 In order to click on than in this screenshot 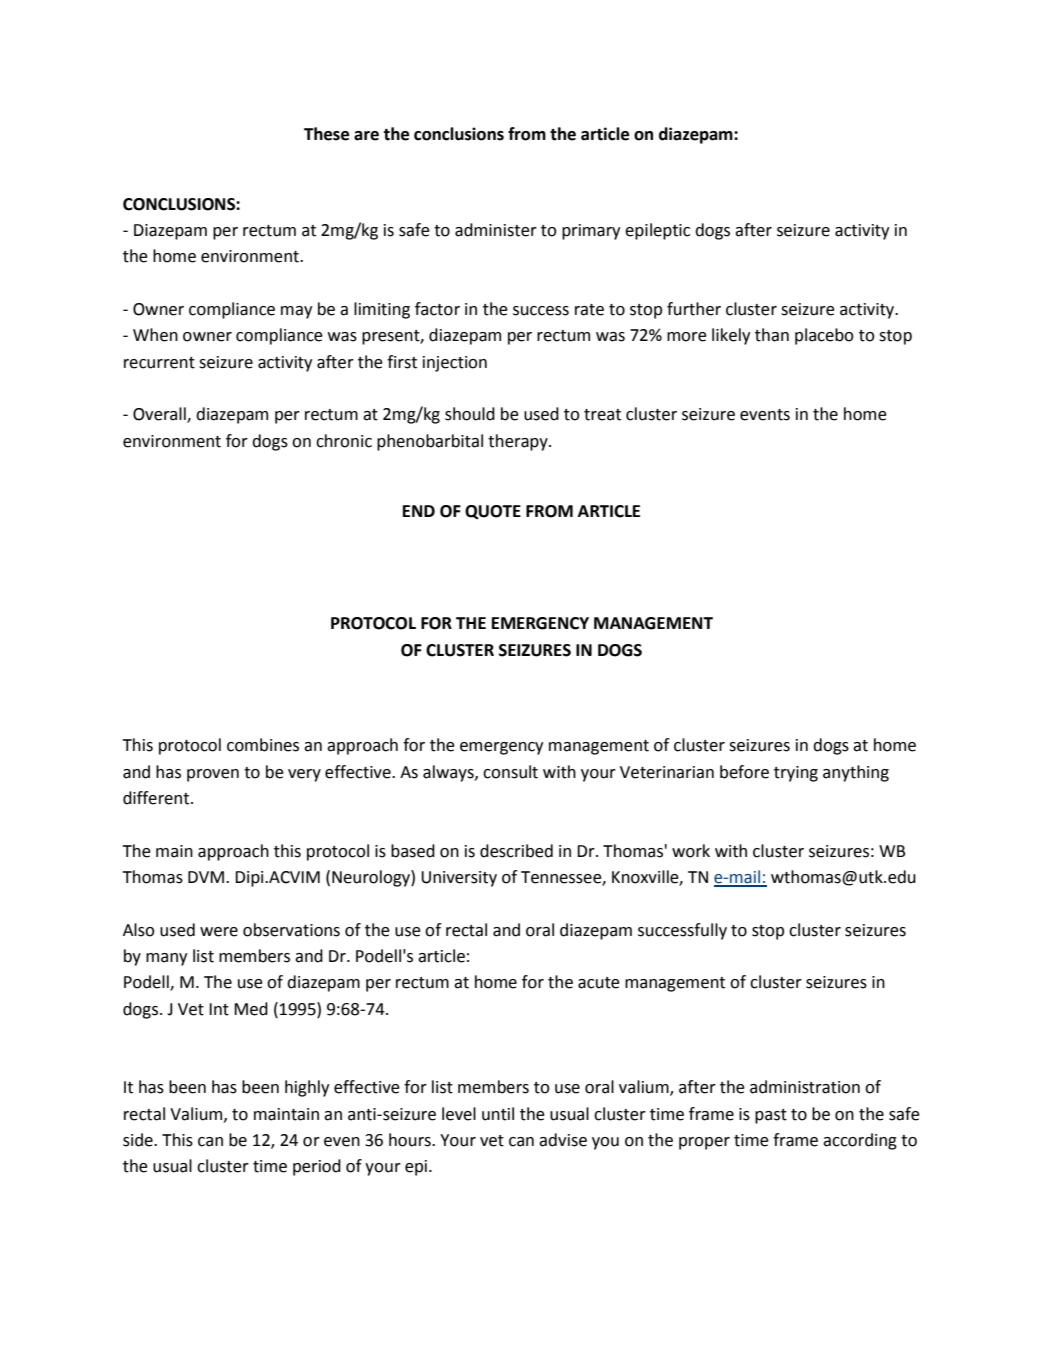, I will do `click(772, 335)`.
